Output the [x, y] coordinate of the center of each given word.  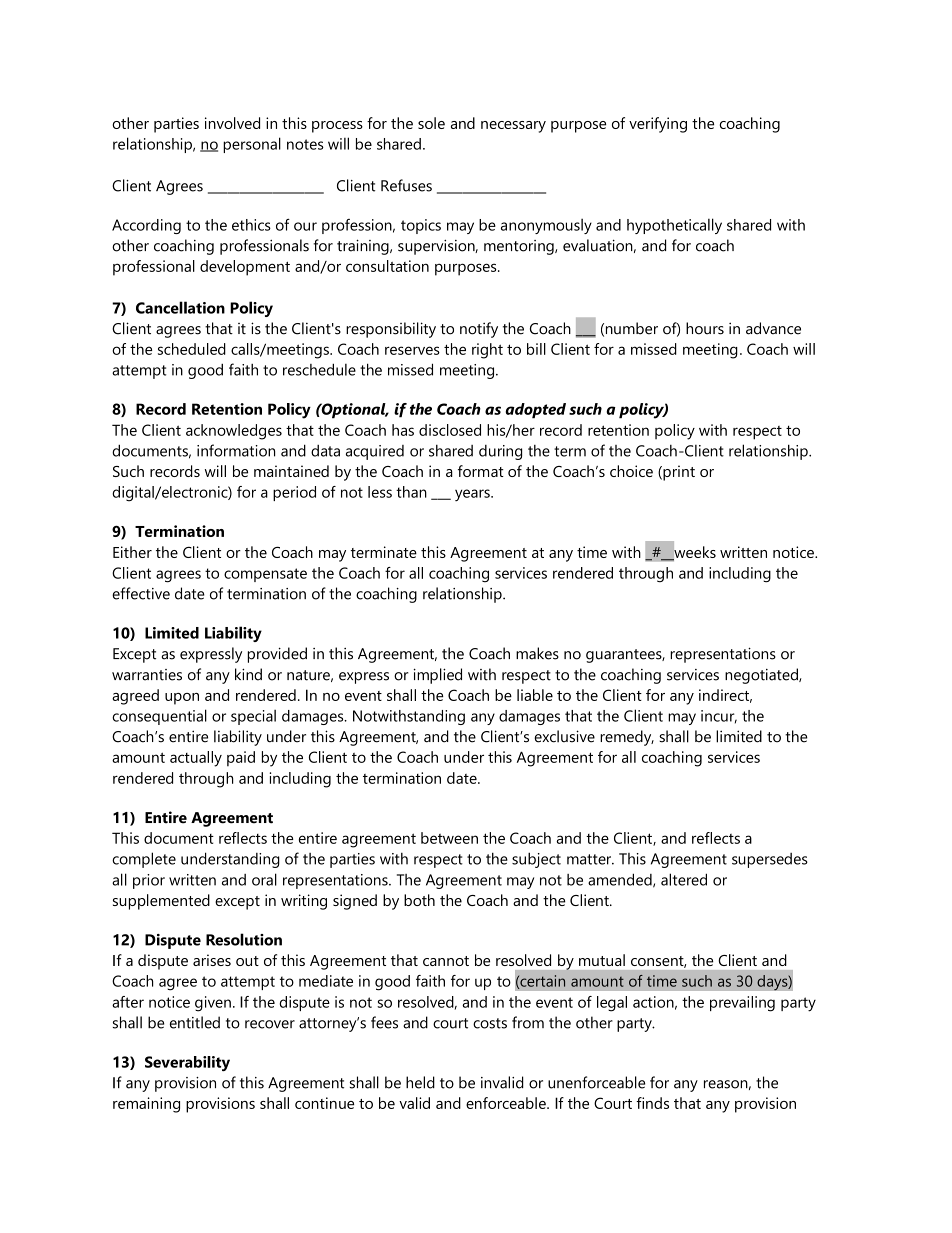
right [487, 351]
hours [705, 328]
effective [141, 593]
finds [652, 1103]
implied [437, 676]
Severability [187, 1063]
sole [431, 123]
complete [144, 860]
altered [684, 879]
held [420, 1082]
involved [232, 123]
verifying [658, 125]
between [449, 838]
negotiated [762, 676]
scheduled [192, 349]
